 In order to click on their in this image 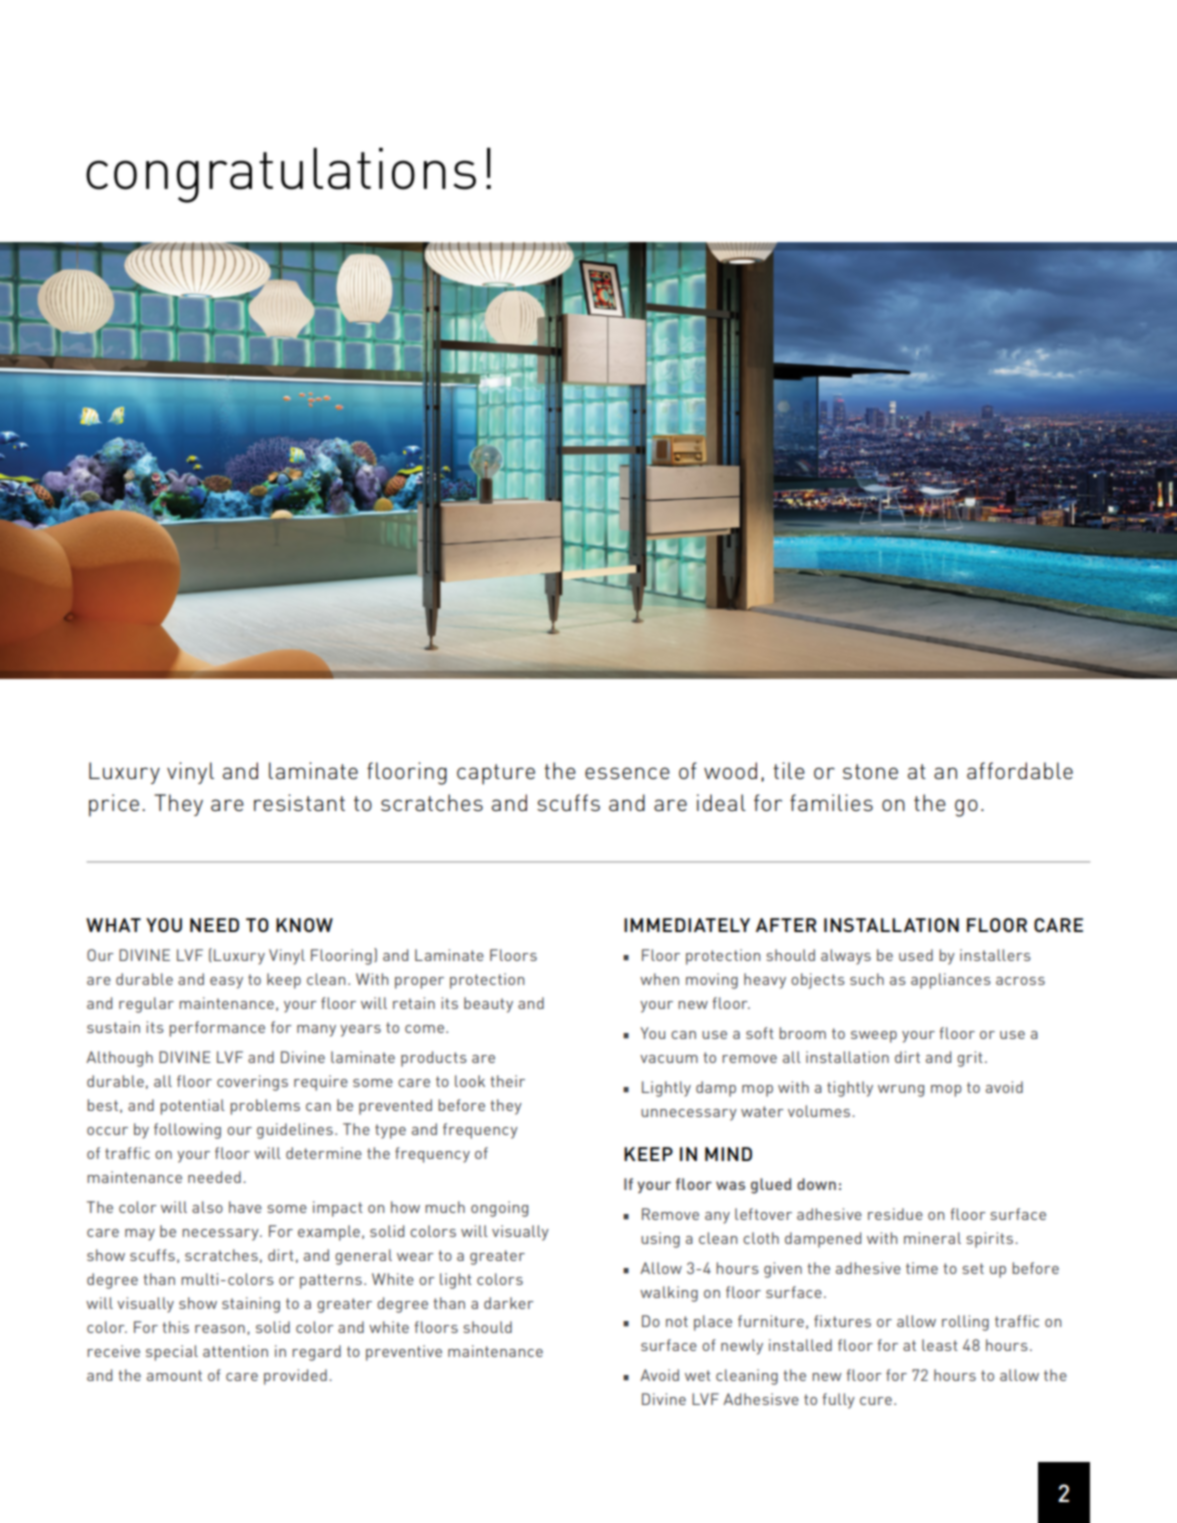, I will do `click(507, 1081)`.
